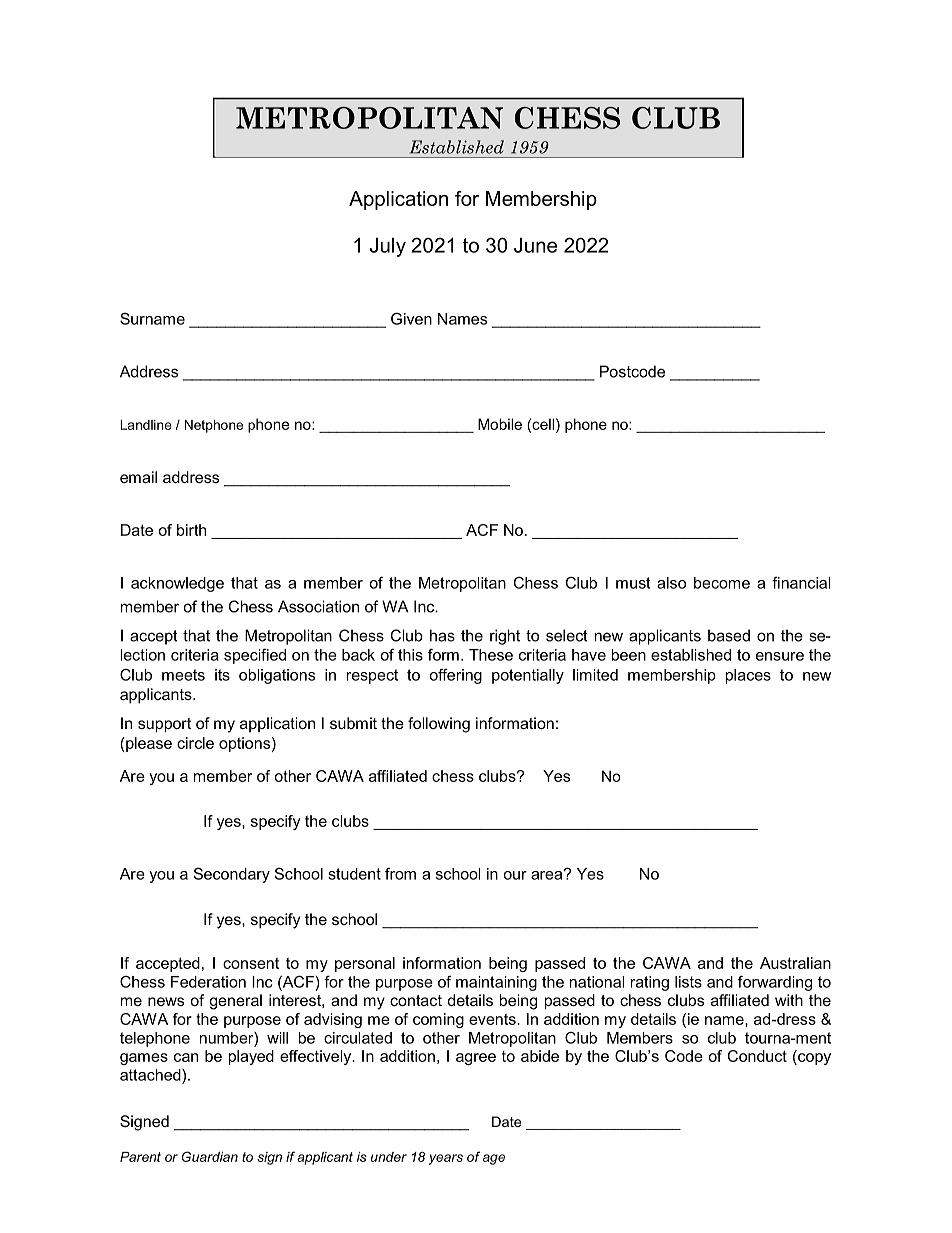  I want to click on Guardian, so click(210, 1156).
